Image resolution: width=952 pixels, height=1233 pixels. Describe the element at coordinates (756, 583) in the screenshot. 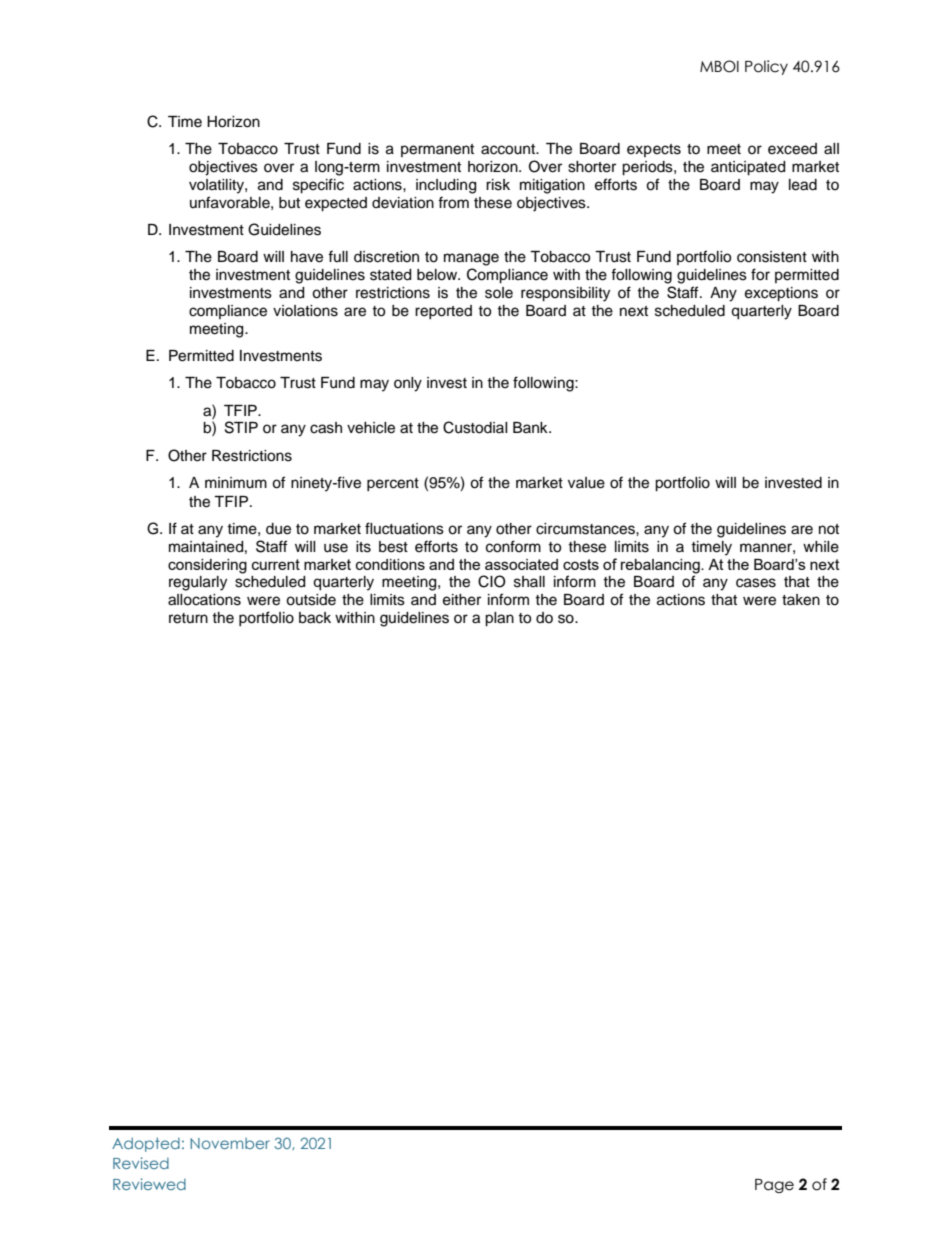

I see `cases` at that location.
